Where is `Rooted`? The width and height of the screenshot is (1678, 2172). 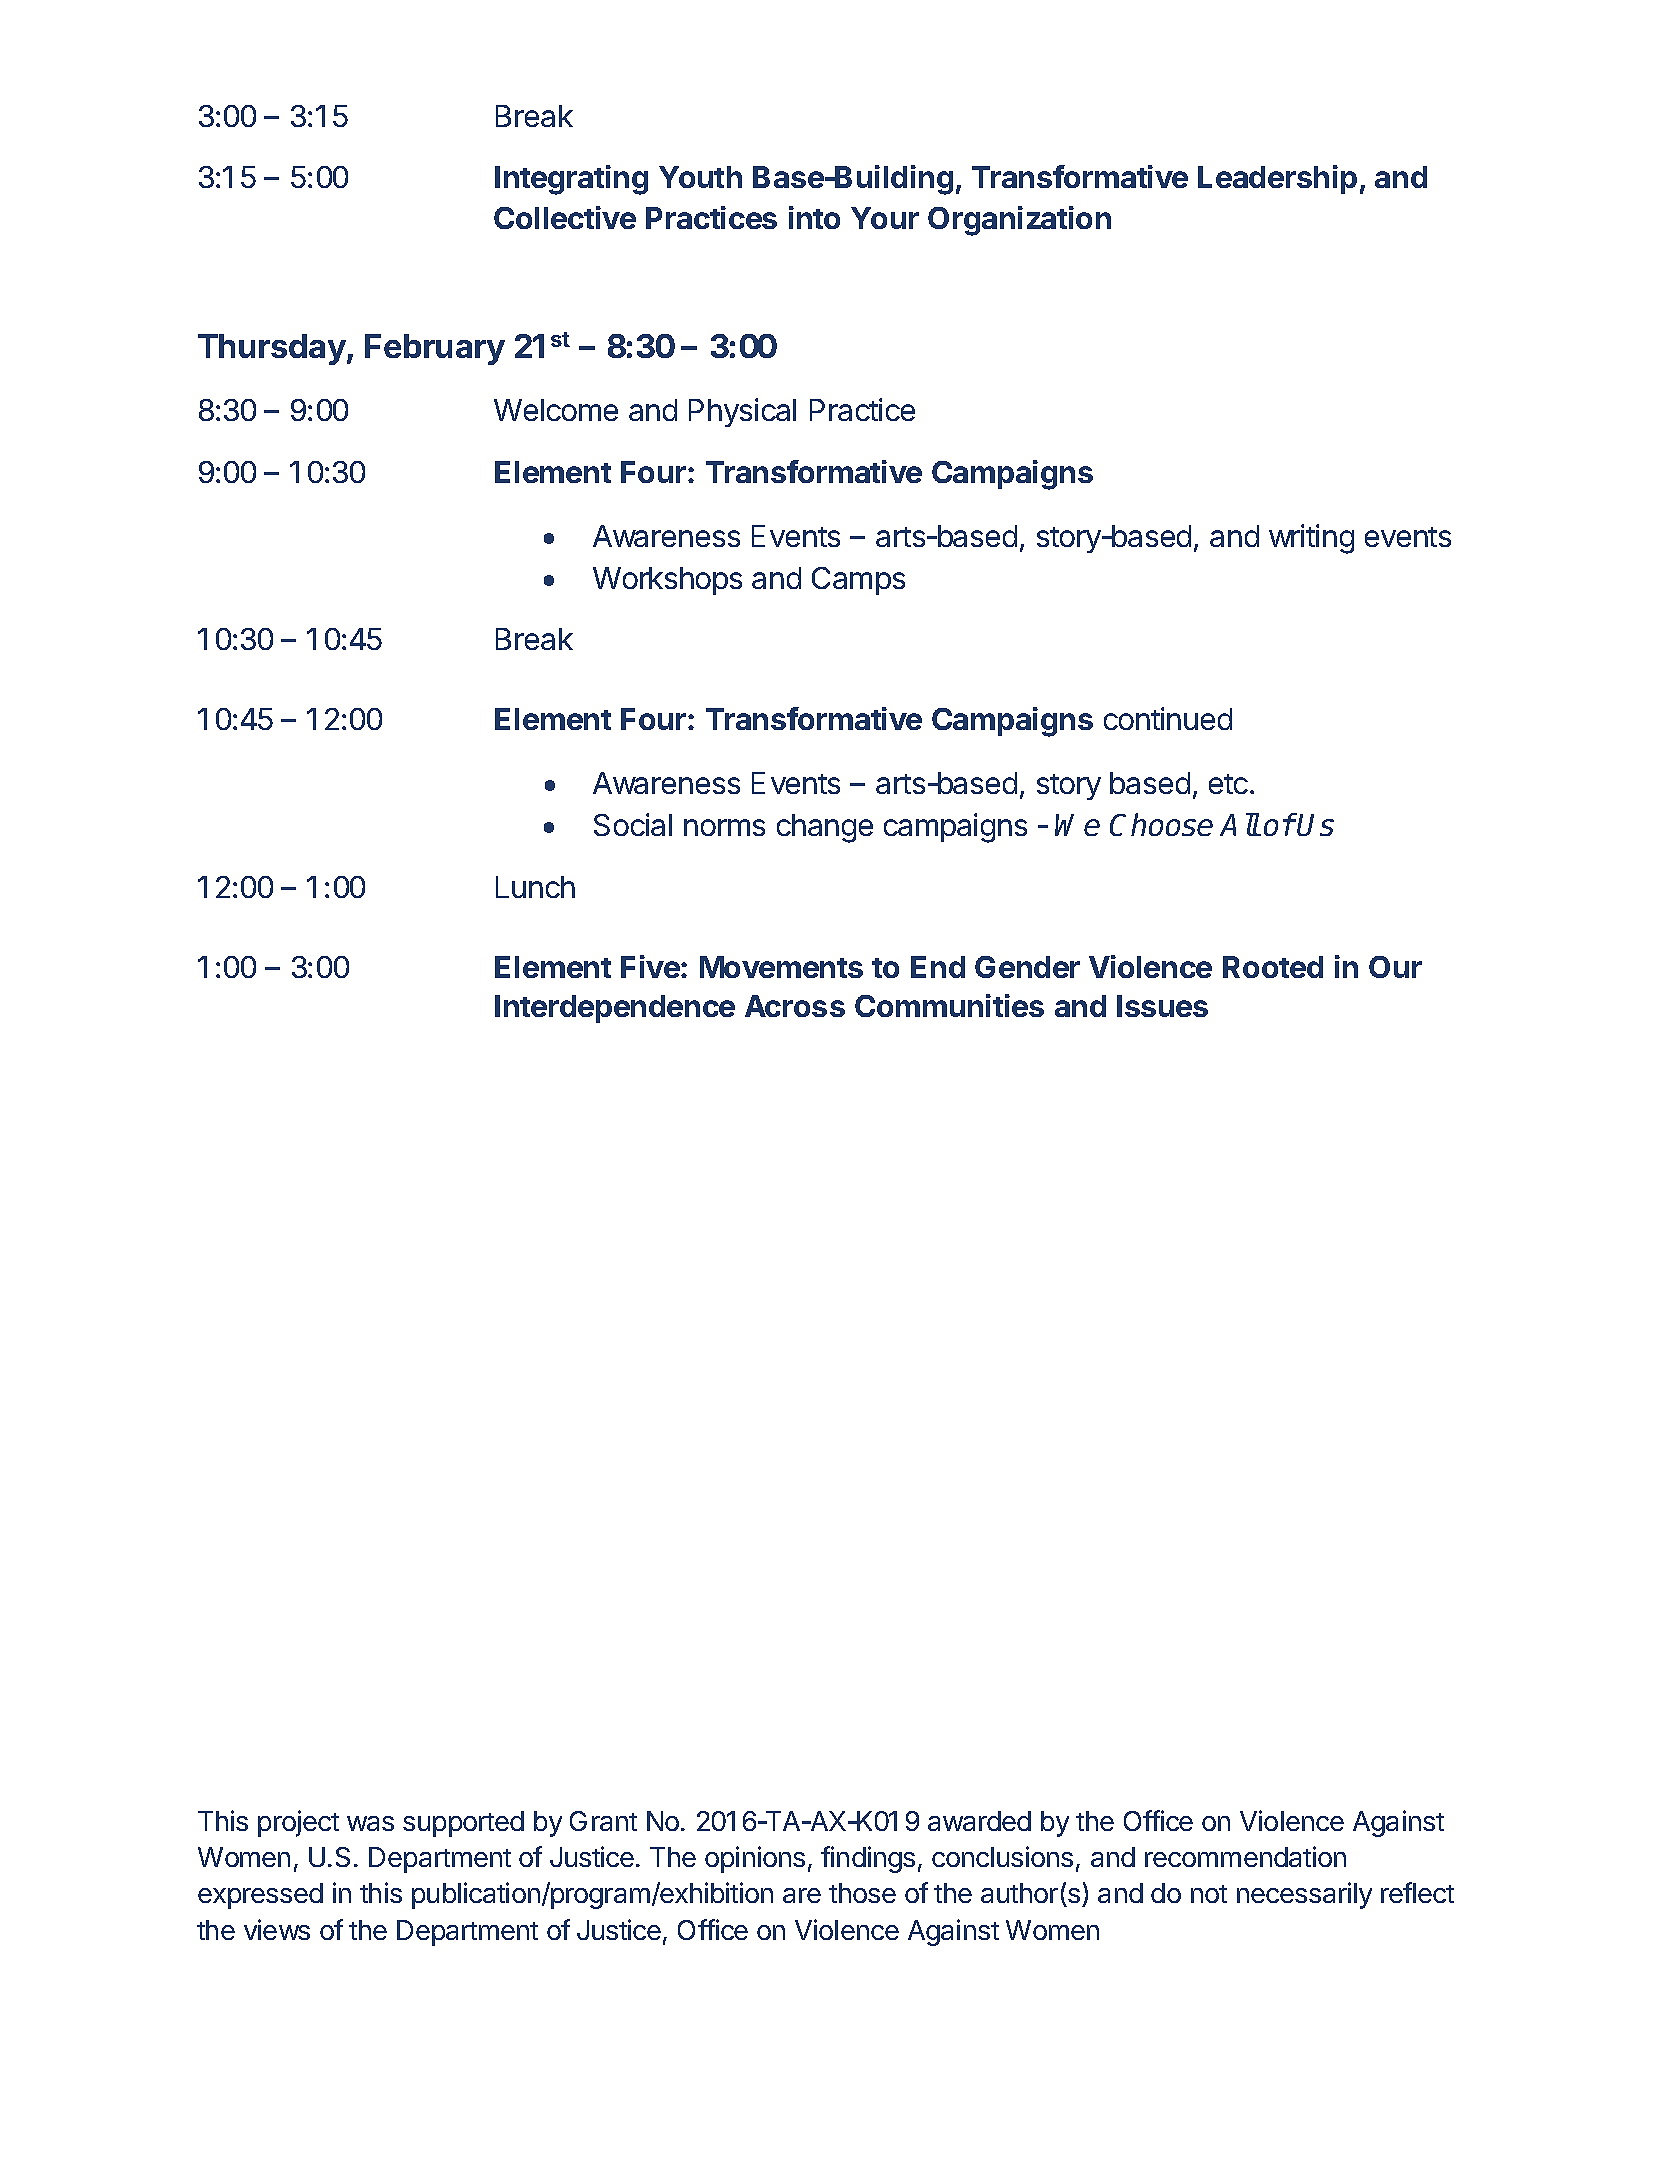 Rooted is located at coordinates (1273, 967).
